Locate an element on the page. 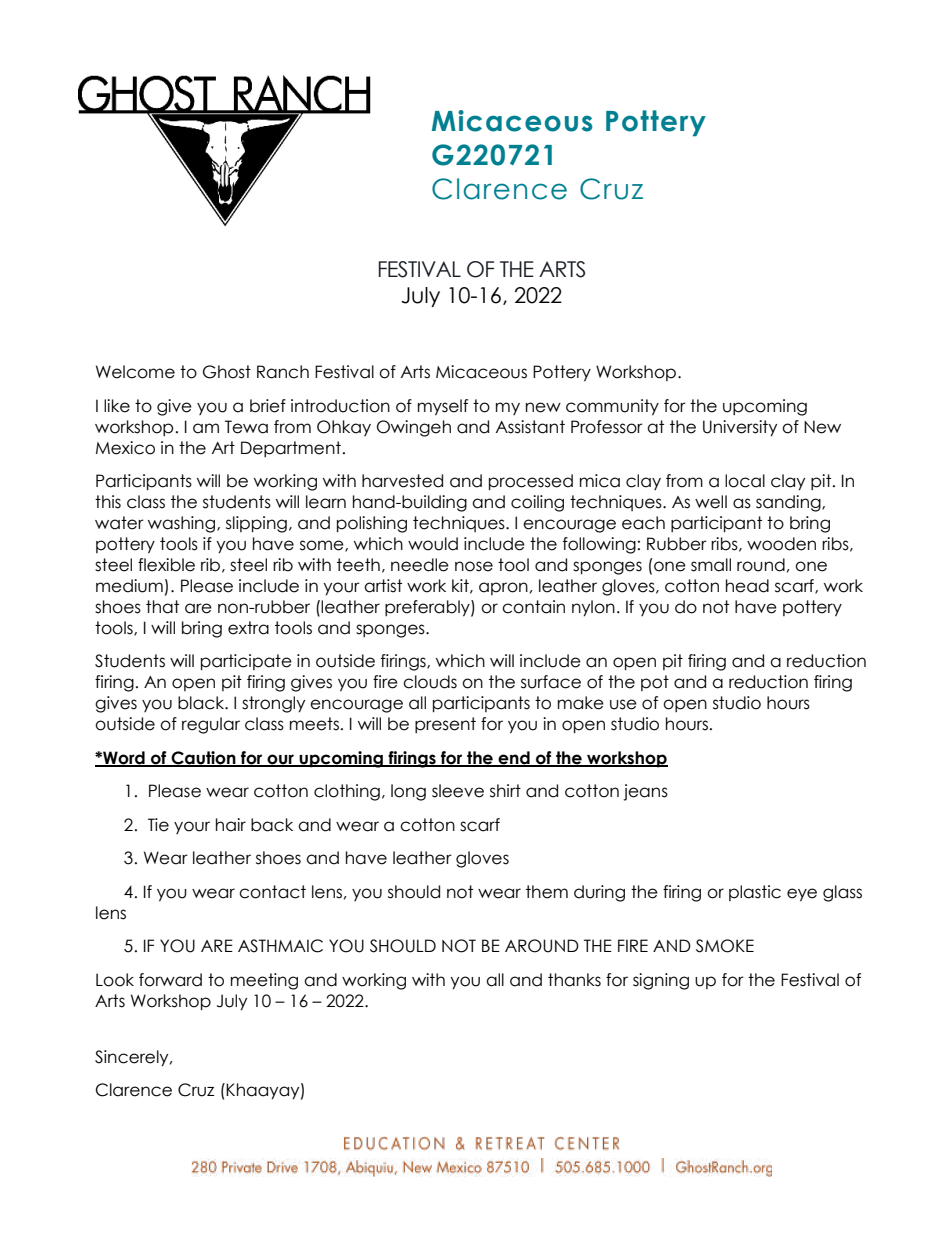 The width and height of the image is (952, 1233). sleeve is located at coordinates (458, 791).
